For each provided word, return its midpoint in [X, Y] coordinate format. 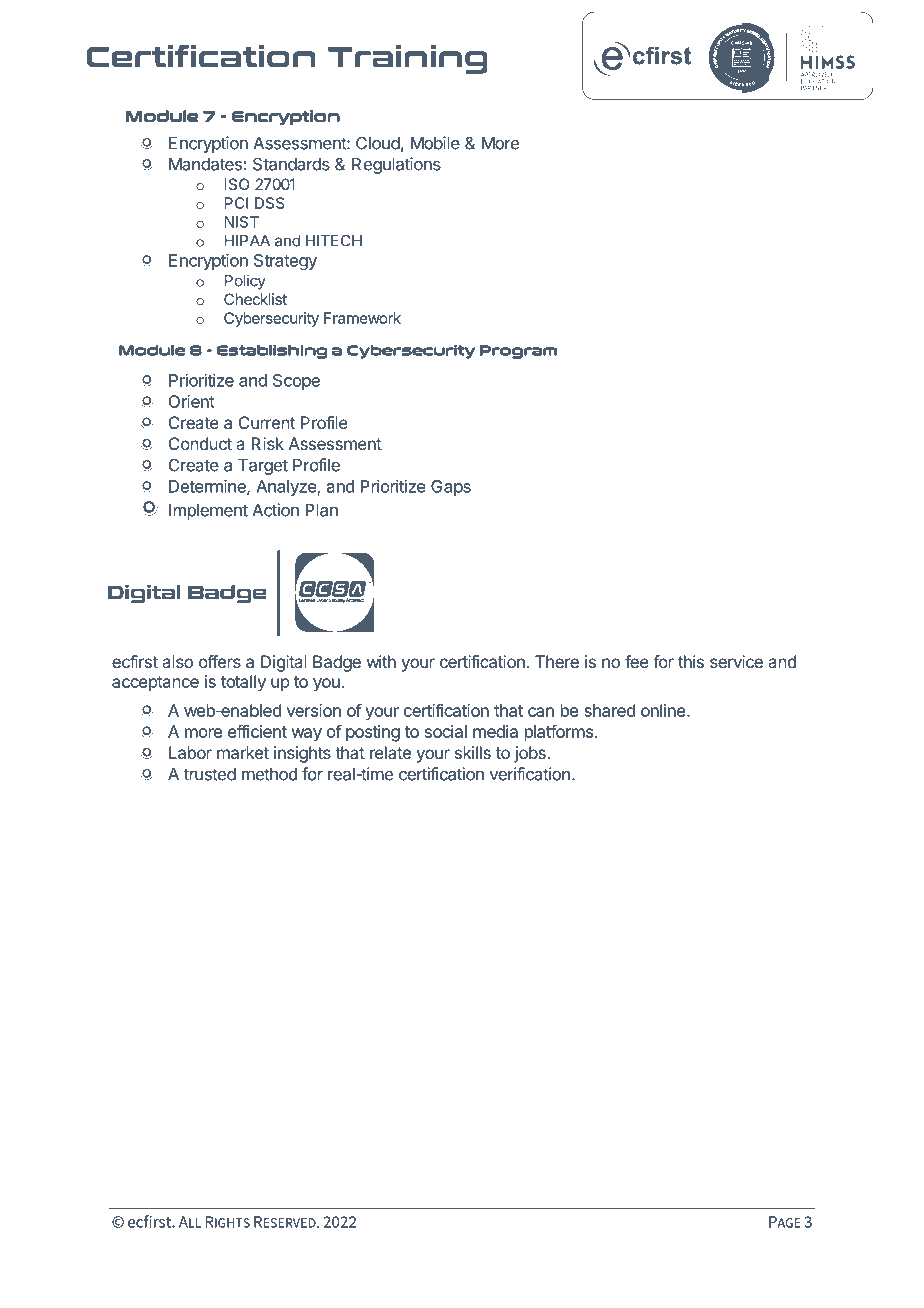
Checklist [255, 299]
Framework [362, 318]
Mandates [205, 164]
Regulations [396, 165]
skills [473, 752]
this [691, 661]
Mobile [435, 143]
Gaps [451, 488]
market [243, 752]
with [381, 661]
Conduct [200, 443]
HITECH [334, 241]
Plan [321, 510]
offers [220, 661]
